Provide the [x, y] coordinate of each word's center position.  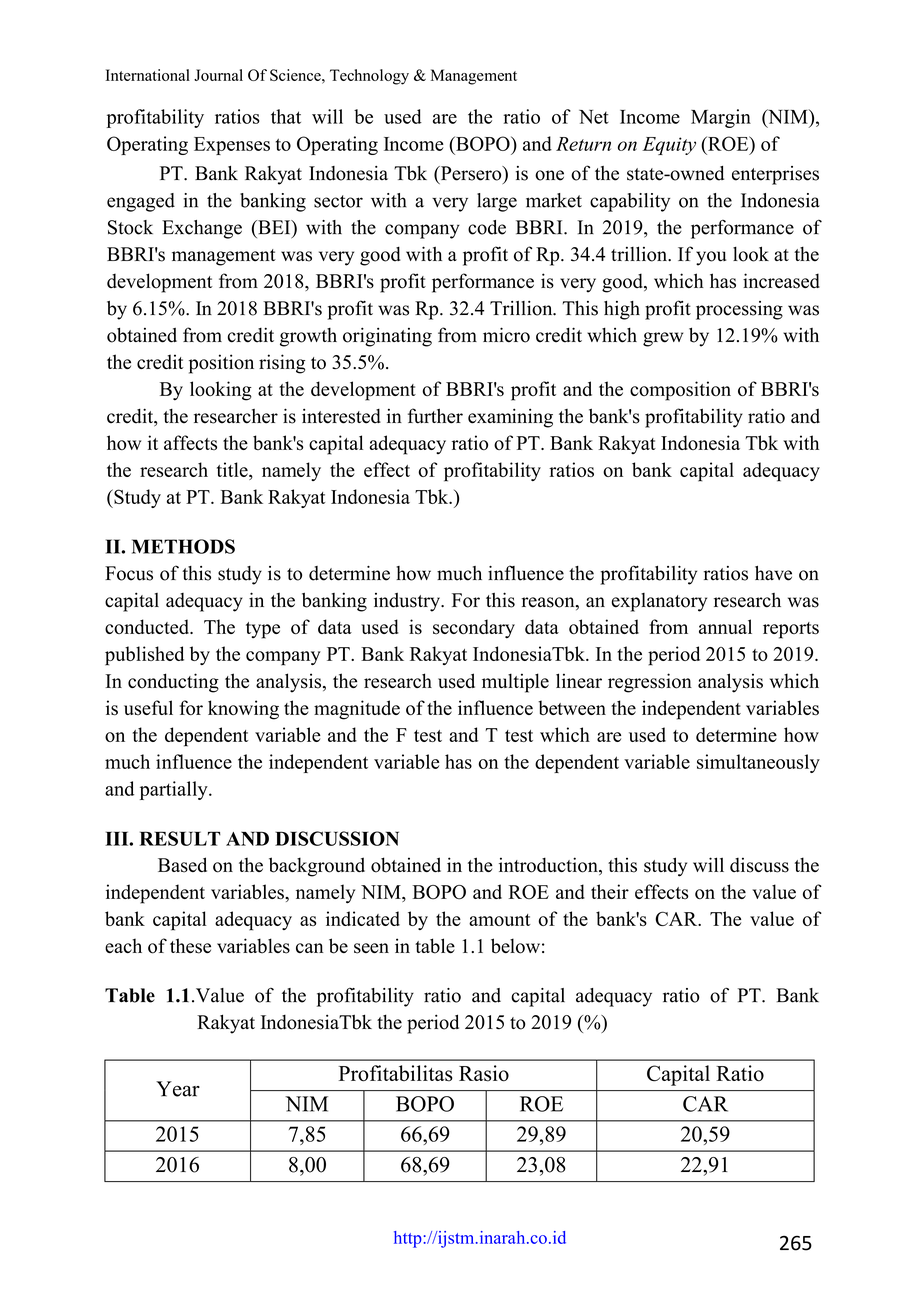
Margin [721, 118]
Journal [218, 75]
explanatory [659, 602]
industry [408, 602]
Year [178, 1089]
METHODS [183, 546]
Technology [369, 77]
